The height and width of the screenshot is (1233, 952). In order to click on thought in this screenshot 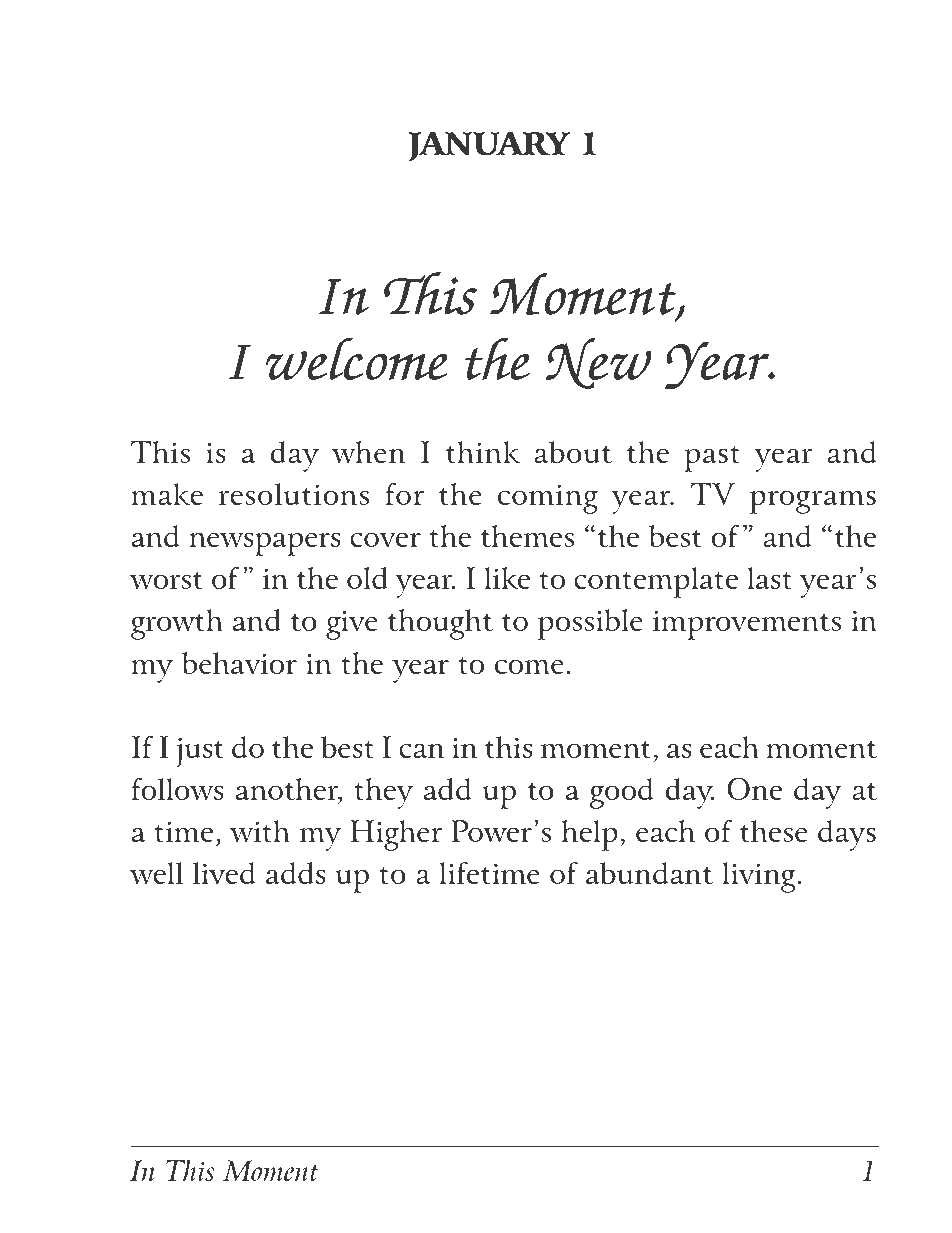, I will do `click(440, 624)`.
